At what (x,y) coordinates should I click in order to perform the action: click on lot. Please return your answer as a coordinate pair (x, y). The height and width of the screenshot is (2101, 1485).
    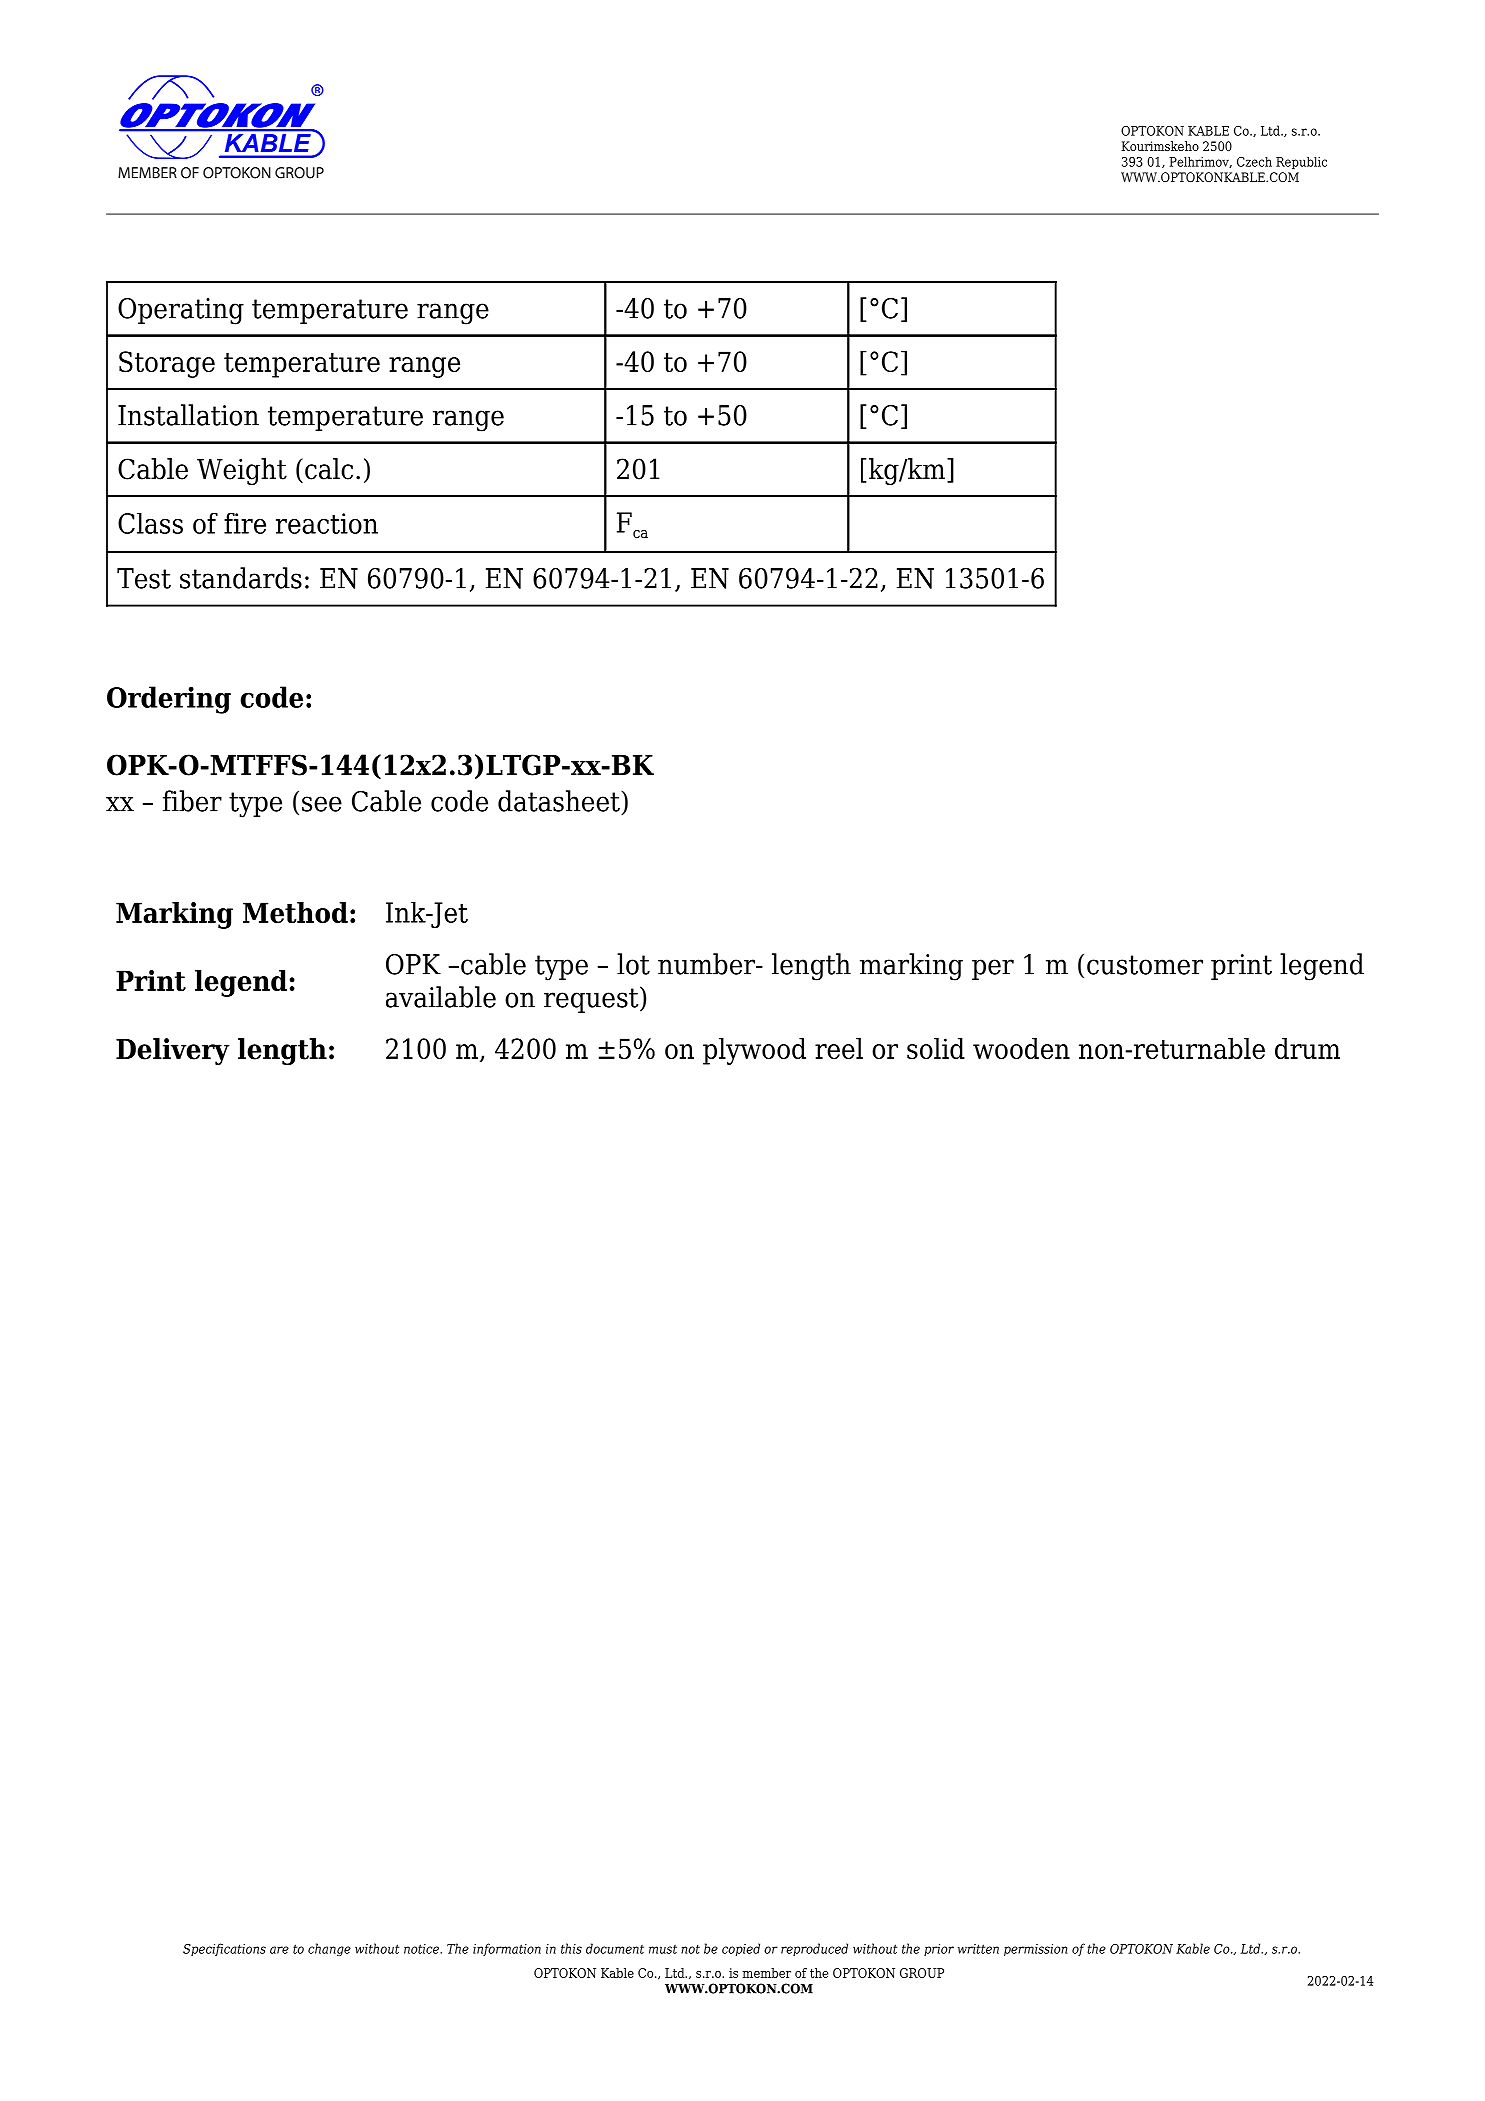
    Looking at the image, I should click on (633, 964).
